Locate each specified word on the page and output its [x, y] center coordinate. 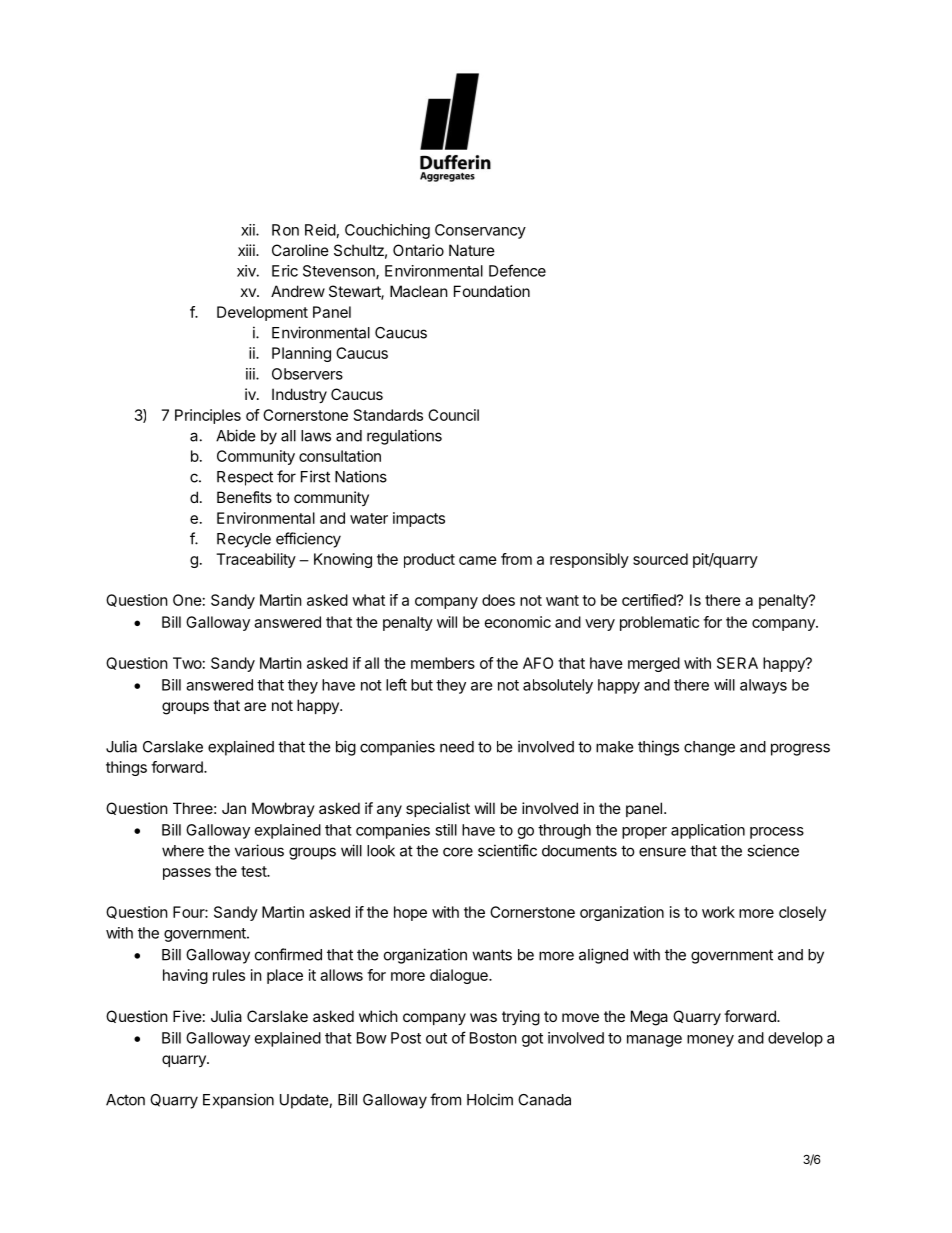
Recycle [244, 540]
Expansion [238, 1101]
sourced [660, 559]
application [708, 831]
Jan [234, 808]
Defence [517, 270]
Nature [472, 250]
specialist [438, 809]
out [436, 1038]
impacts [419, 519]
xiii [247, 250]
